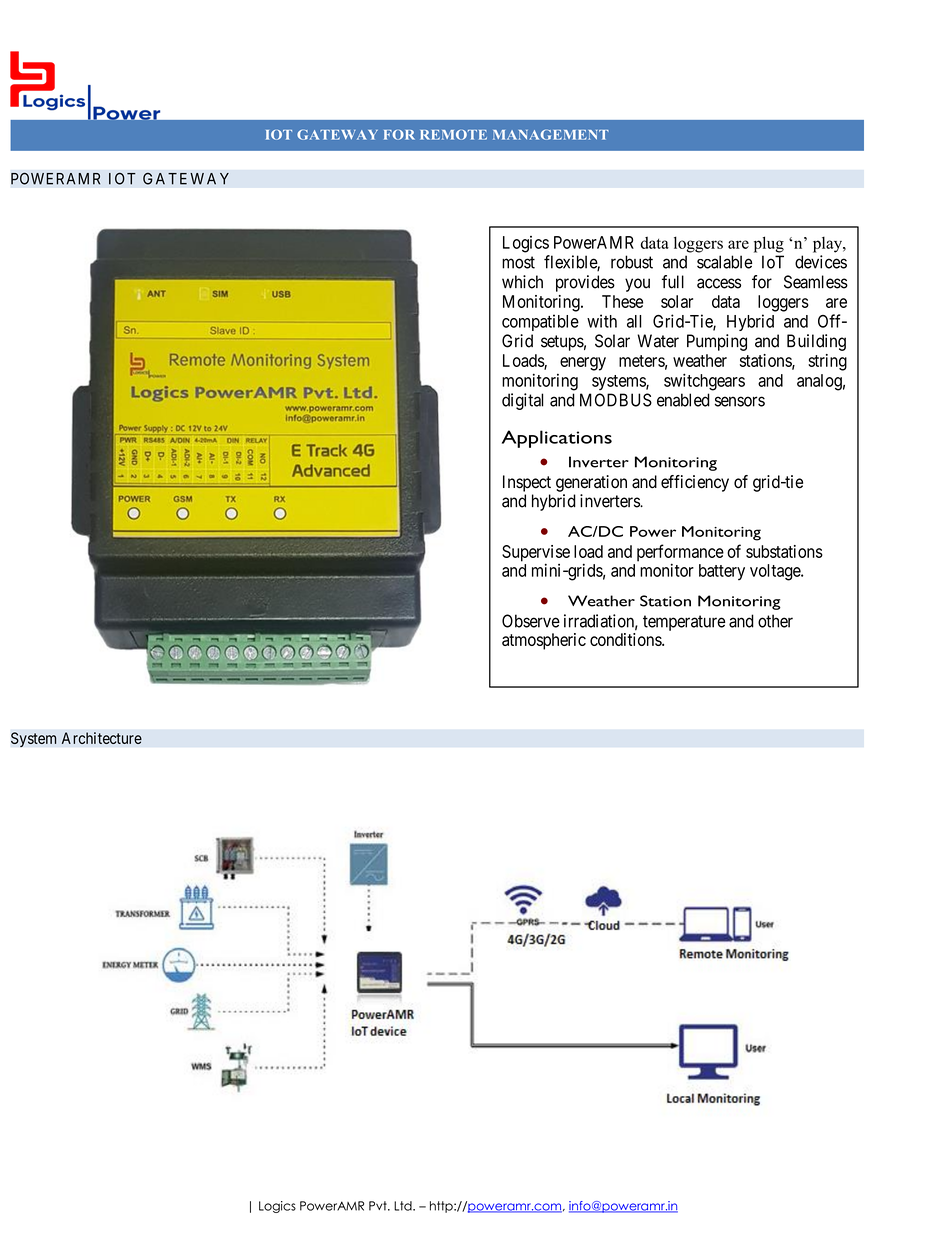  Describe the element at coordinates (544, 641) in the screenshot. I see `atmospheric` at that location.
